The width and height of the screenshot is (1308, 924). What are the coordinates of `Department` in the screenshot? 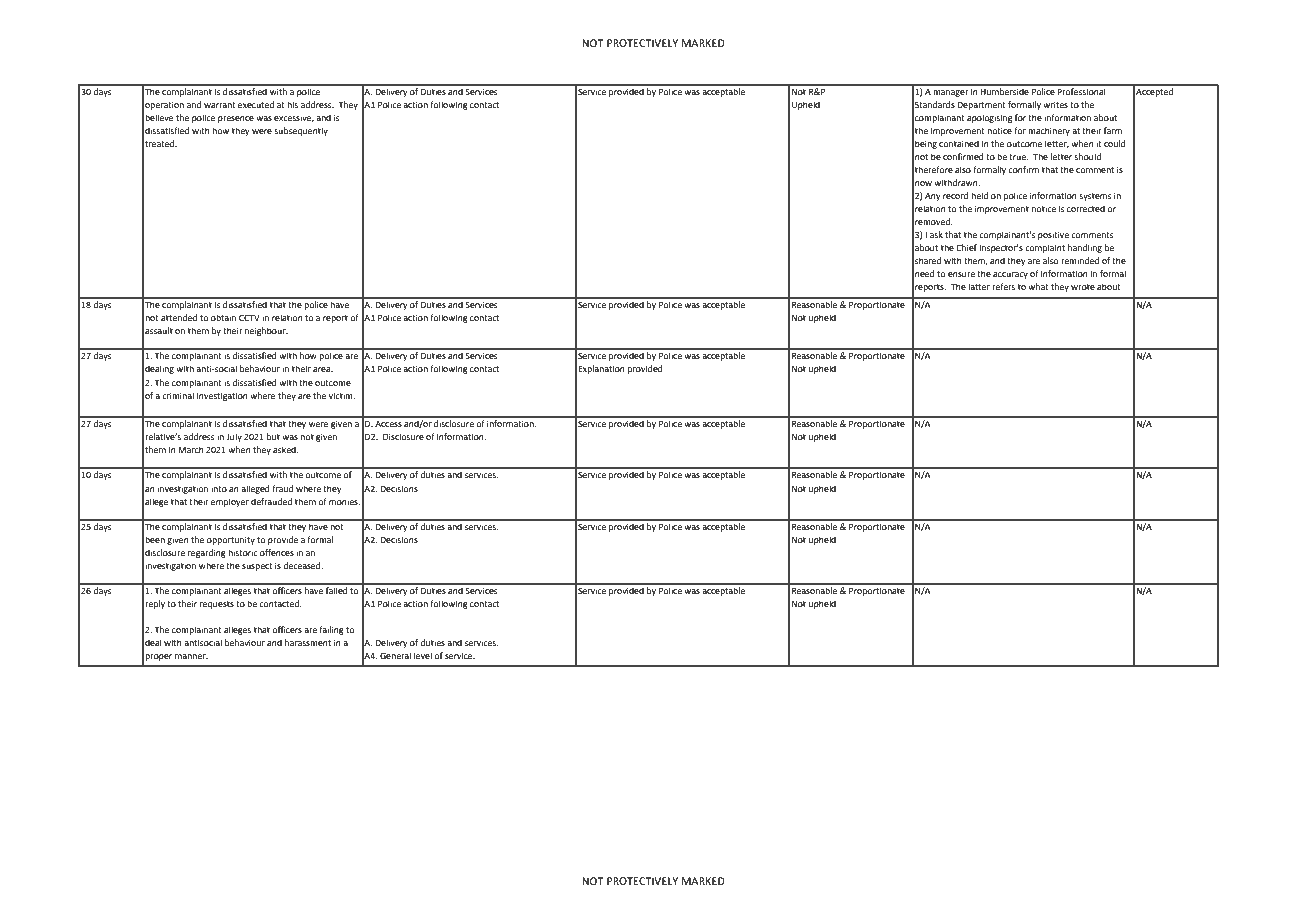 It's located at (981, 106).
